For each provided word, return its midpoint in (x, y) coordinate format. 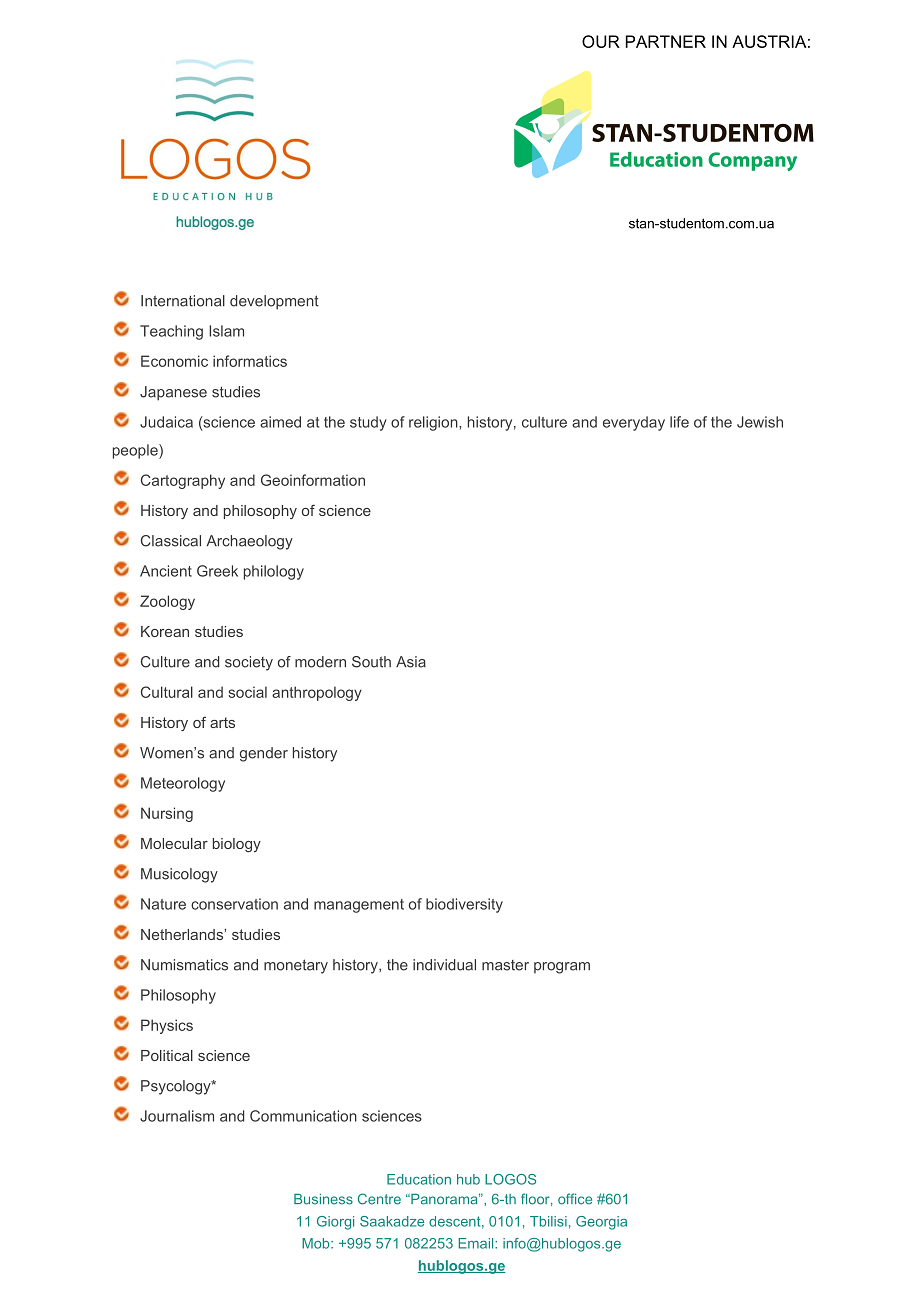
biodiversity (464, 905)
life (679, 422)
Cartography (183, 481)
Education (419, 1179)
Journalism (177, 1116)
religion (434, 423)
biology (237, 845)
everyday (634, 423)
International (183, 301)
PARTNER (666, 41)
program (562, 968)
